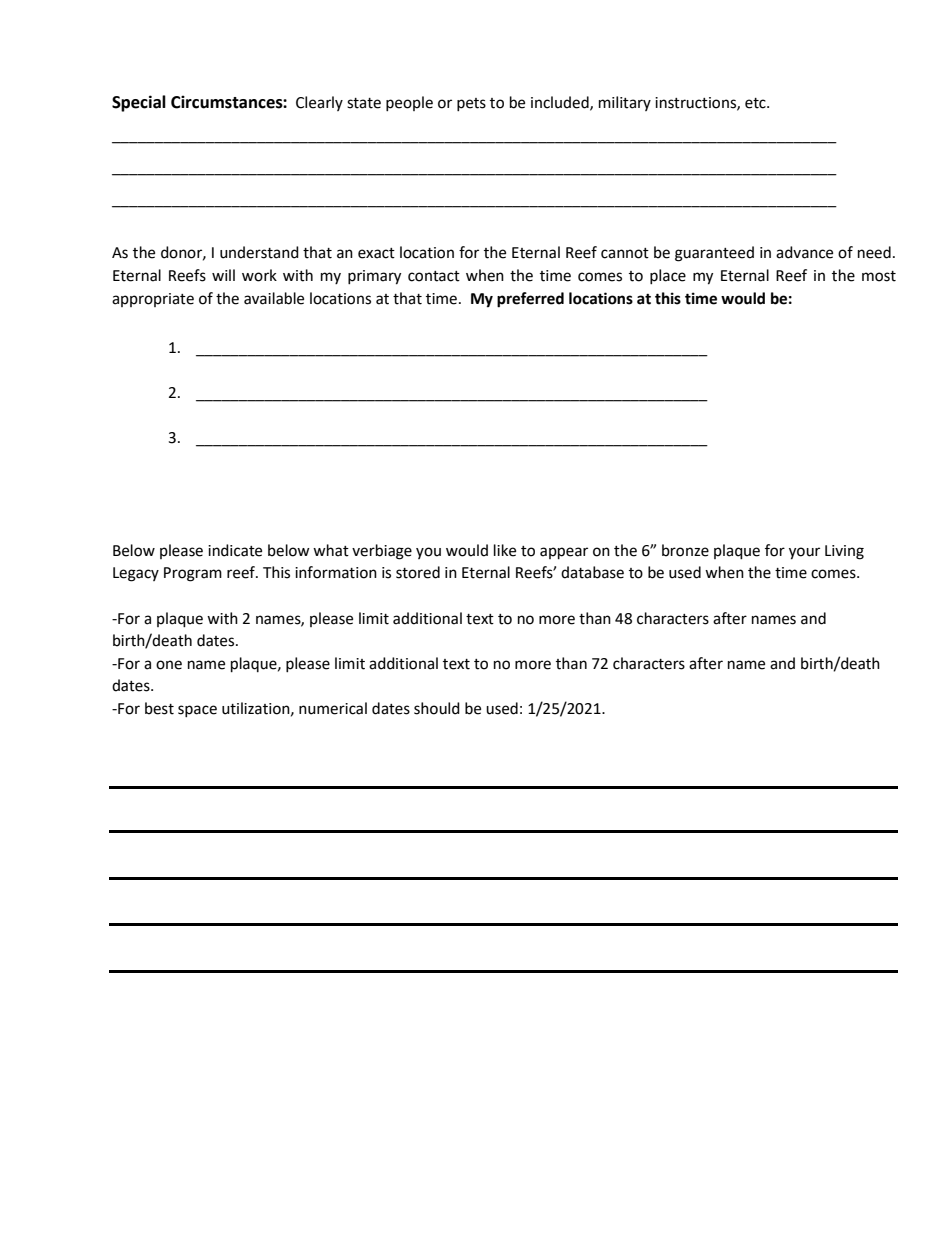 This screenshot has width=952, height=1233. I want to click on pets, so click(471, 104).
